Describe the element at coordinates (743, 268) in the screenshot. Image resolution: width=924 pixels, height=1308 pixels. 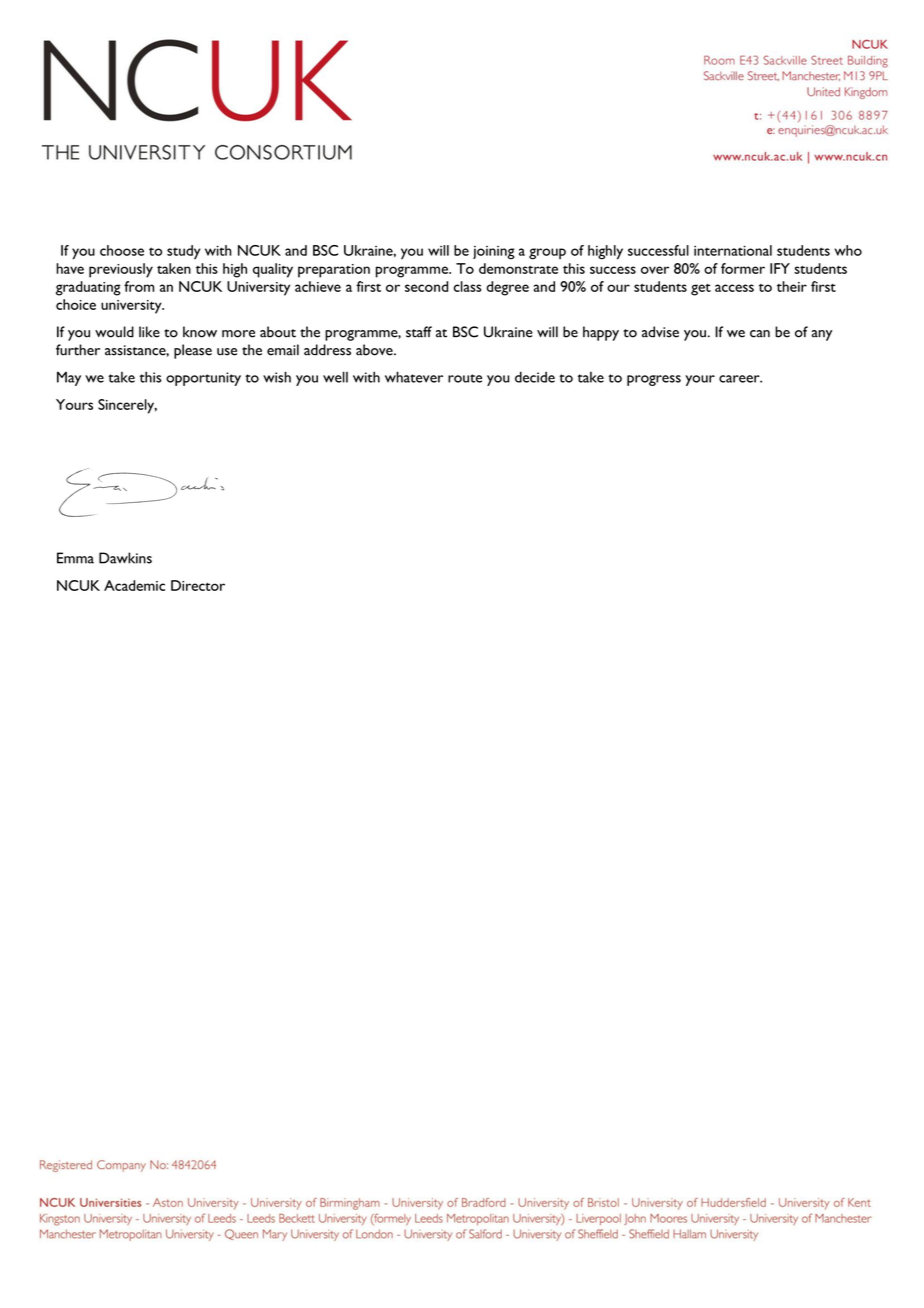
I see `former` at that location.
